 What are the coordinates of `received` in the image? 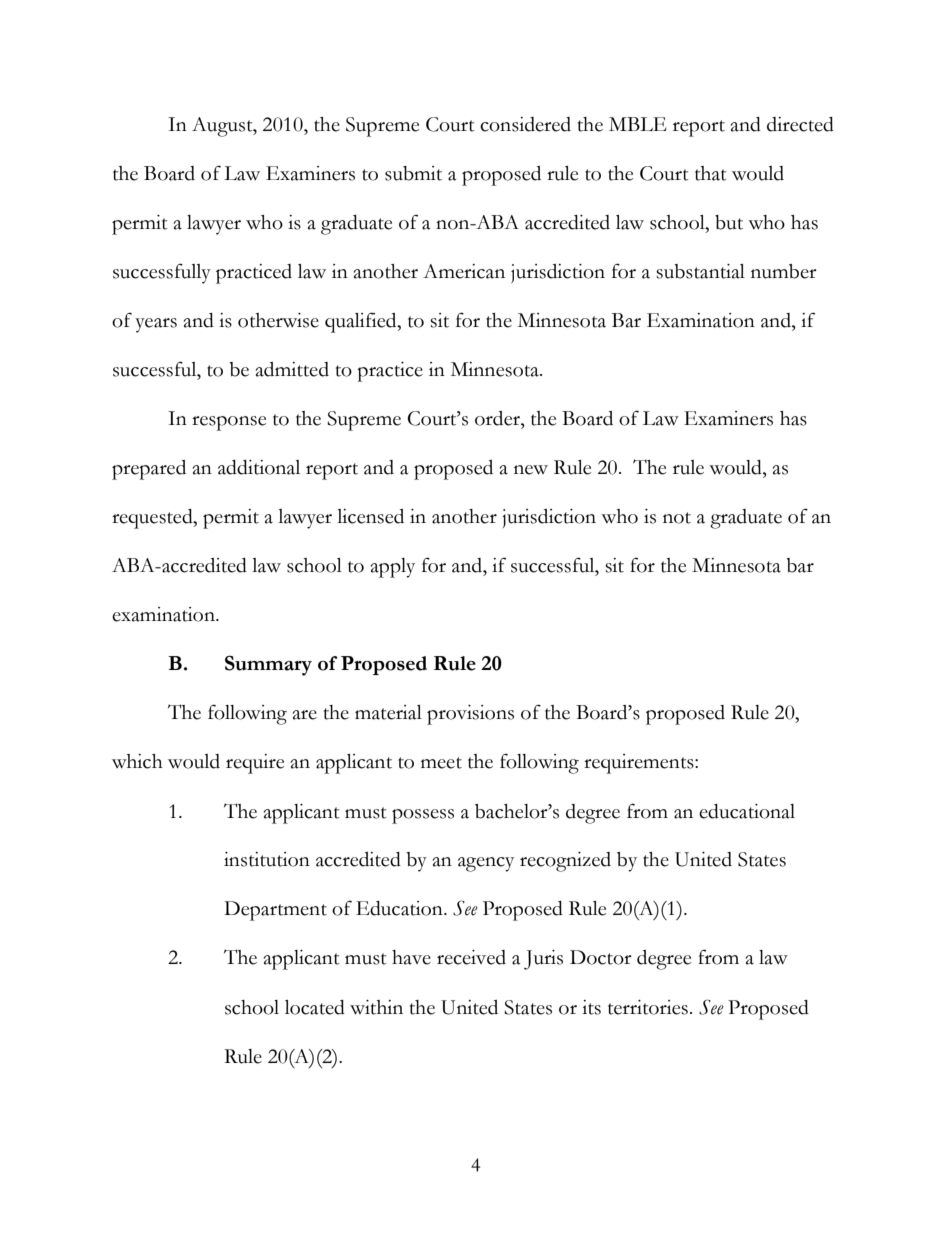 It's located at (471, 957).
